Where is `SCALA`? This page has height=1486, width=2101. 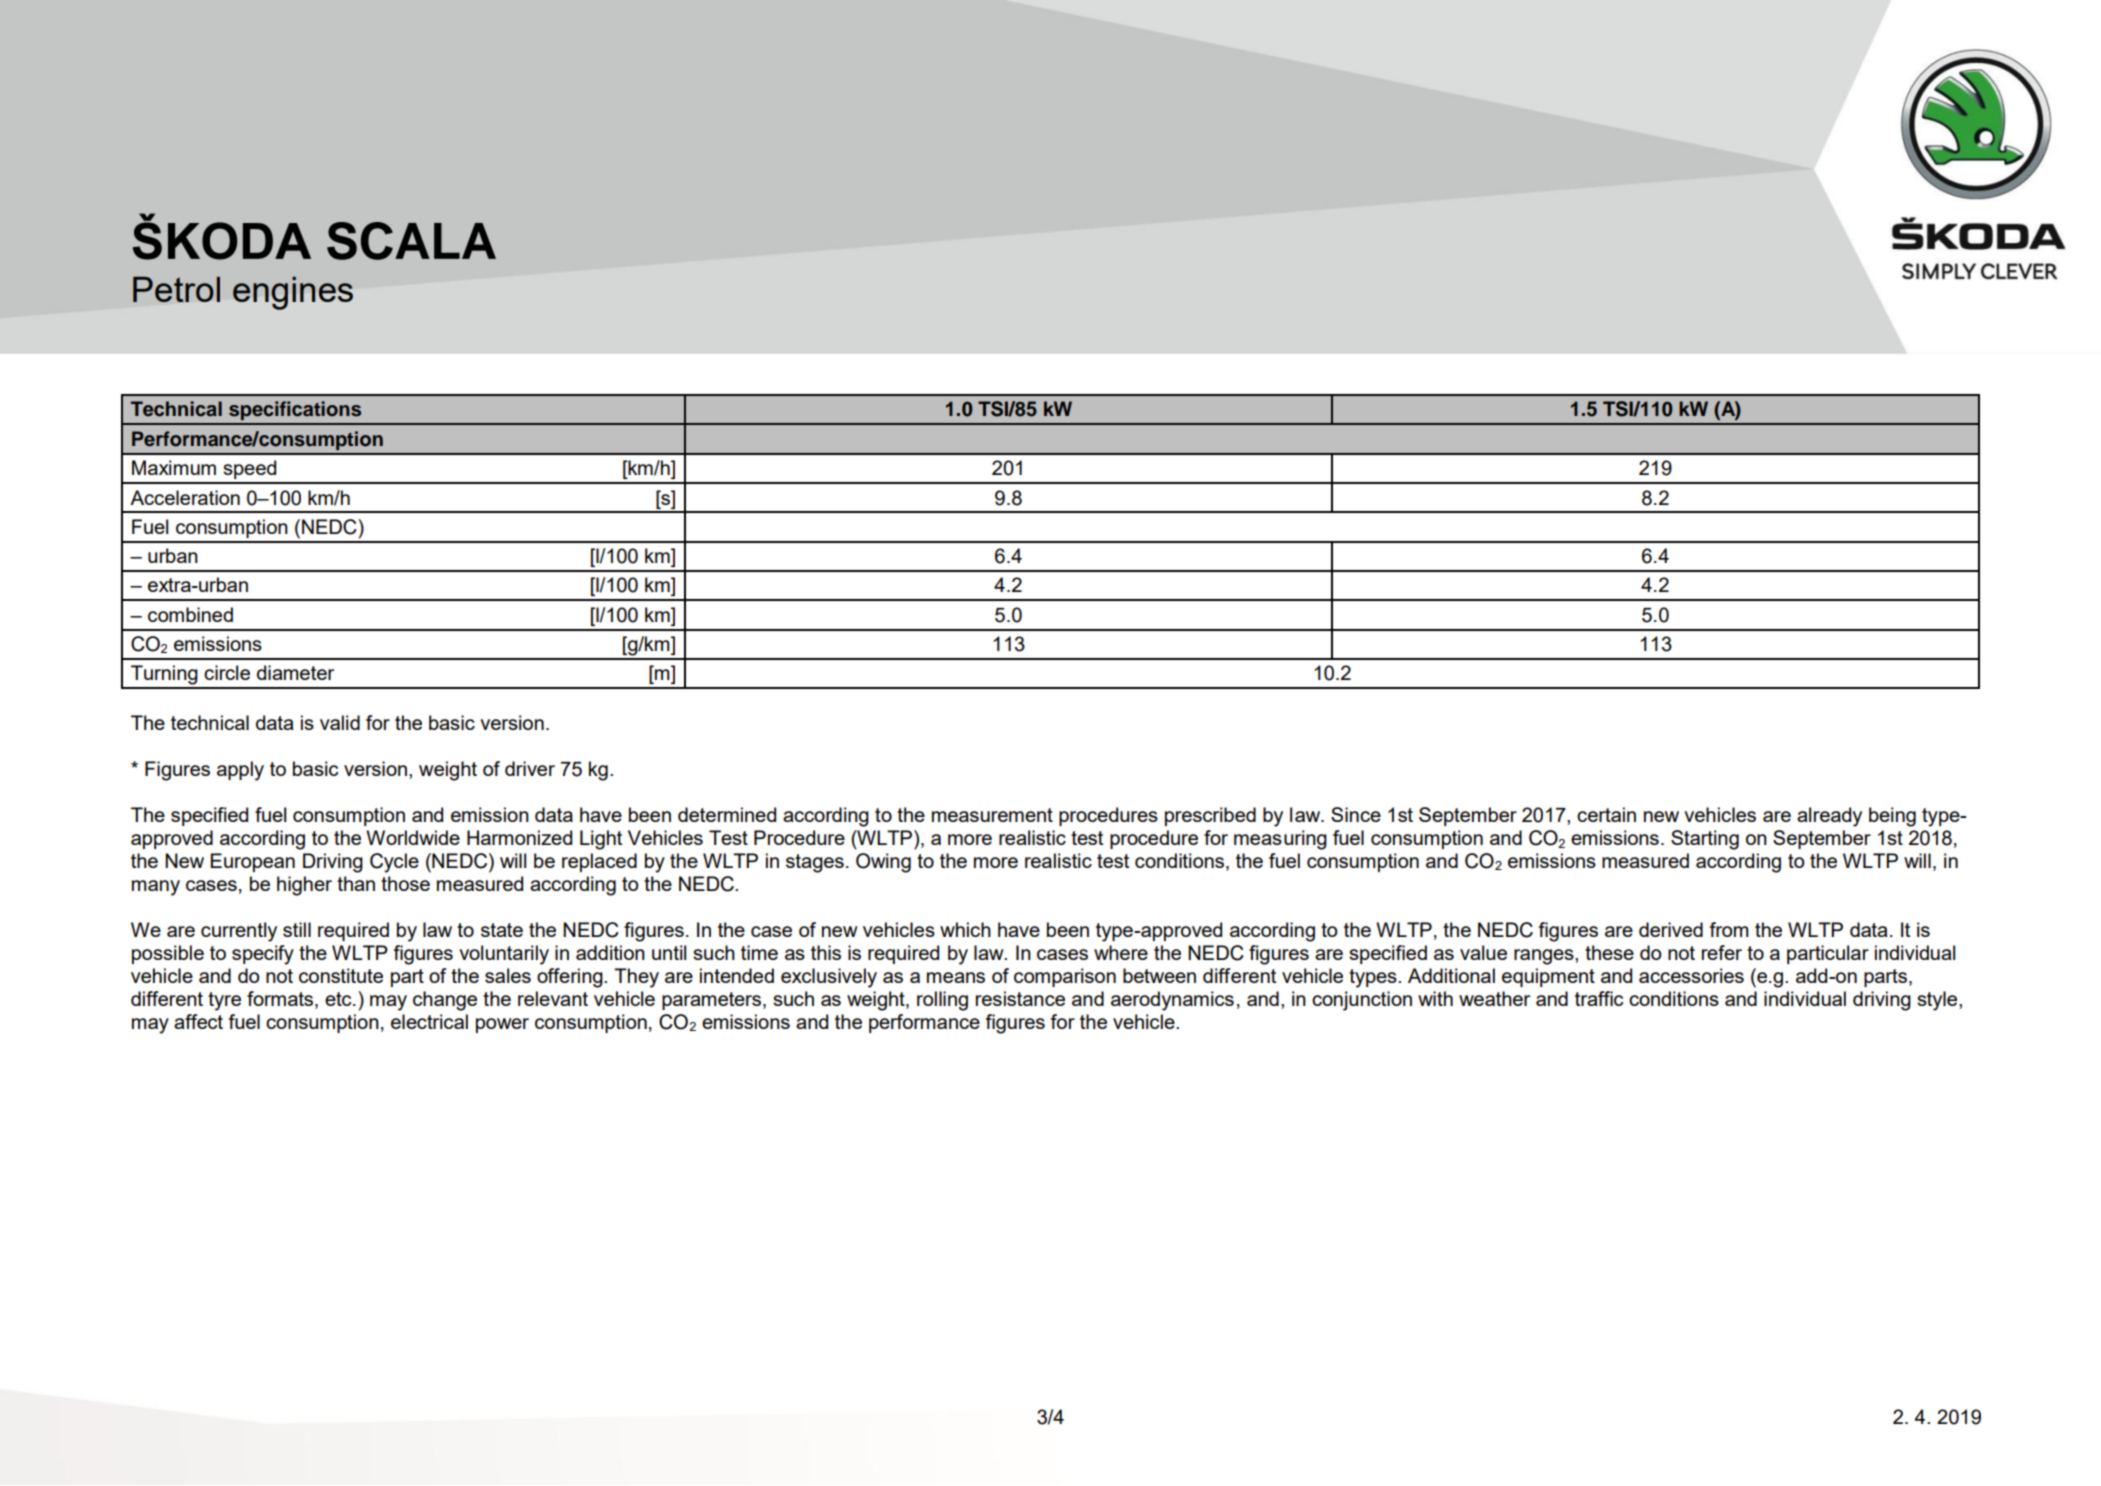
SCALA is located at coordinates (411, 241).
